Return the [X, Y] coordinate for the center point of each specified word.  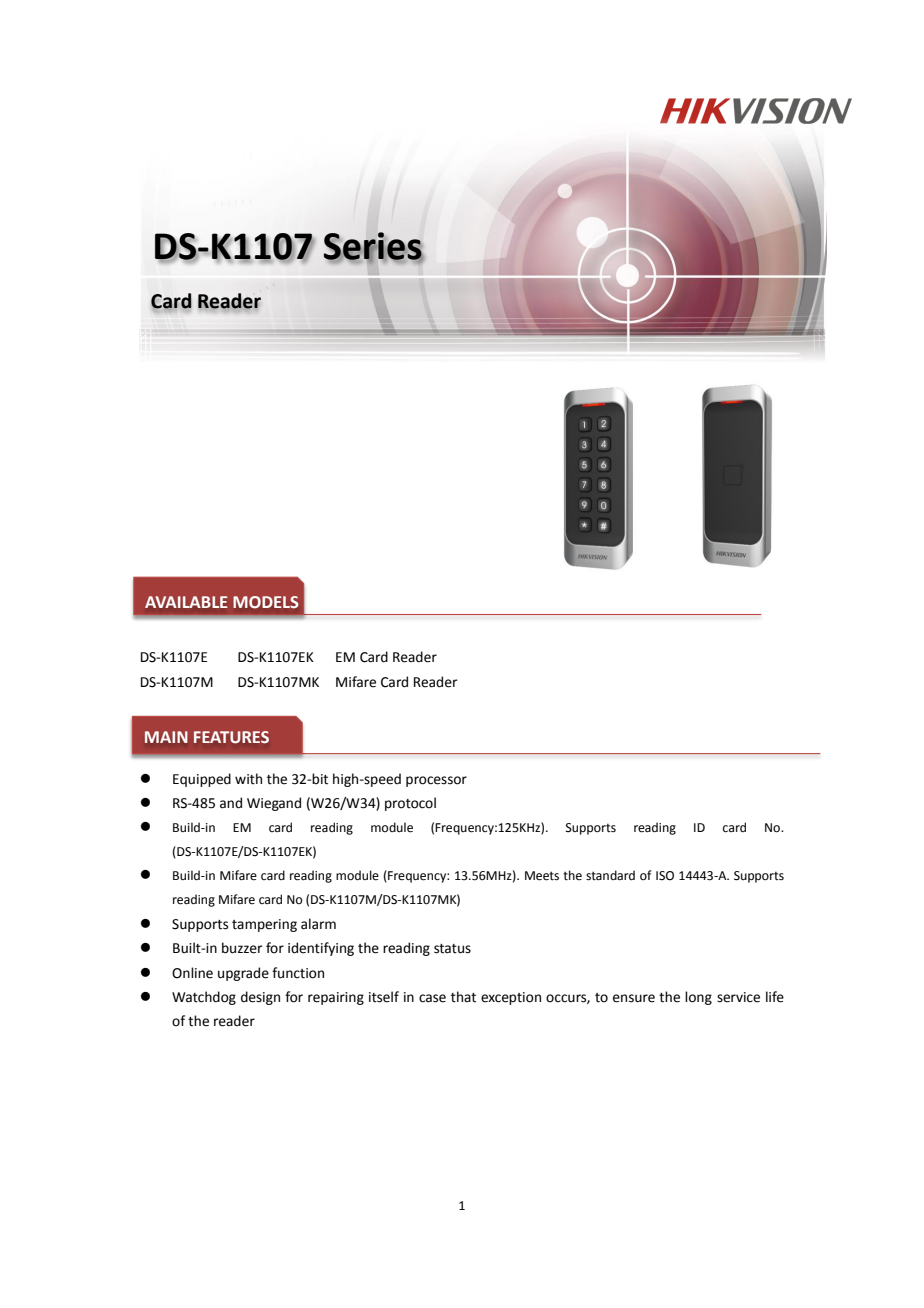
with [248, 779]
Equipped [202, 780]
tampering [264, 925]
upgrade [243, 974]
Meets [542, 876]
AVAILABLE [186, 602]
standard [610, 875]
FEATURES [231, 737]
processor [436, 781]
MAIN [166, 737]
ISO [665, 876]
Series [373, 247]
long [698, 998]
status [452, 949]
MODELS [265, 602]
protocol [410, 804]
